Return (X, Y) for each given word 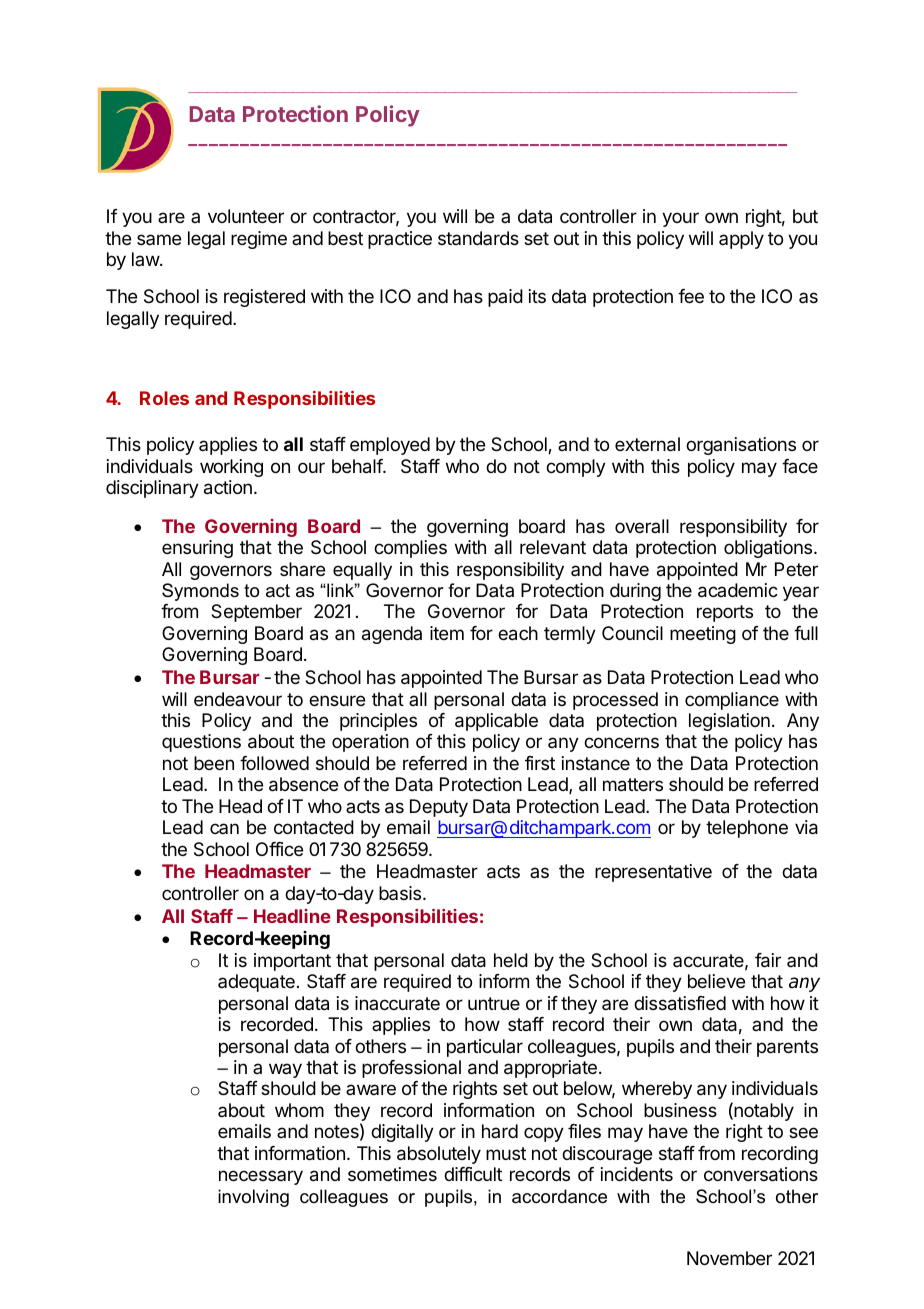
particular (485, 1048)
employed (390, 446)
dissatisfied (680, 1003)
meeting (703, 635)
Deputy (439, 808)
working (231, 468)
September (256, 613)
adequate (256, 983)
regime (259, 240)
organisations (741, 446)
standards (478, 238)
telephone (747, 829)
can (224, 828)
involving (253, 1198)
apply (741, 240)
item (447, 633)
